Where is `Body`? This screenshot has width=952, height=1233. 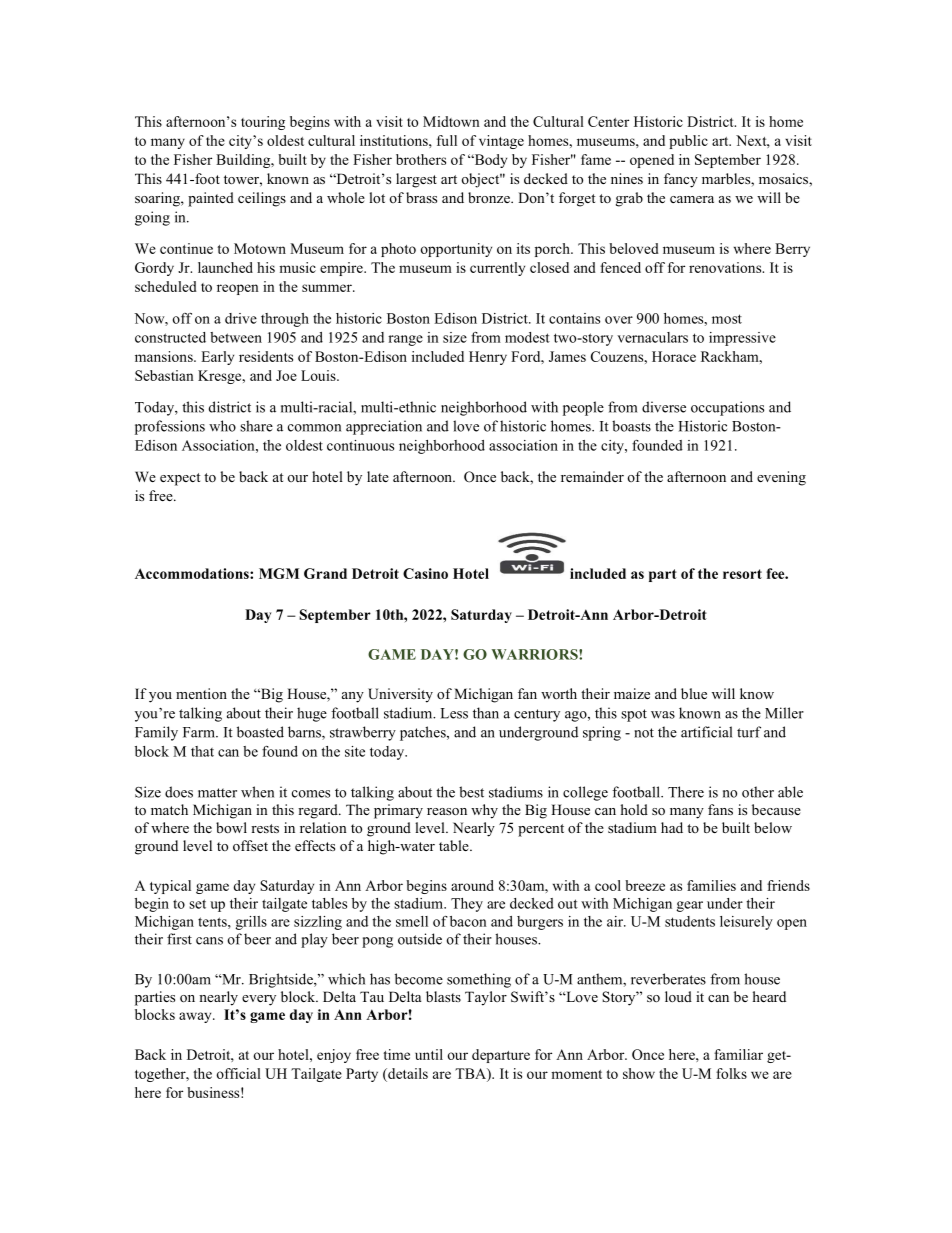
Body is located at coordinates (489, 161).
